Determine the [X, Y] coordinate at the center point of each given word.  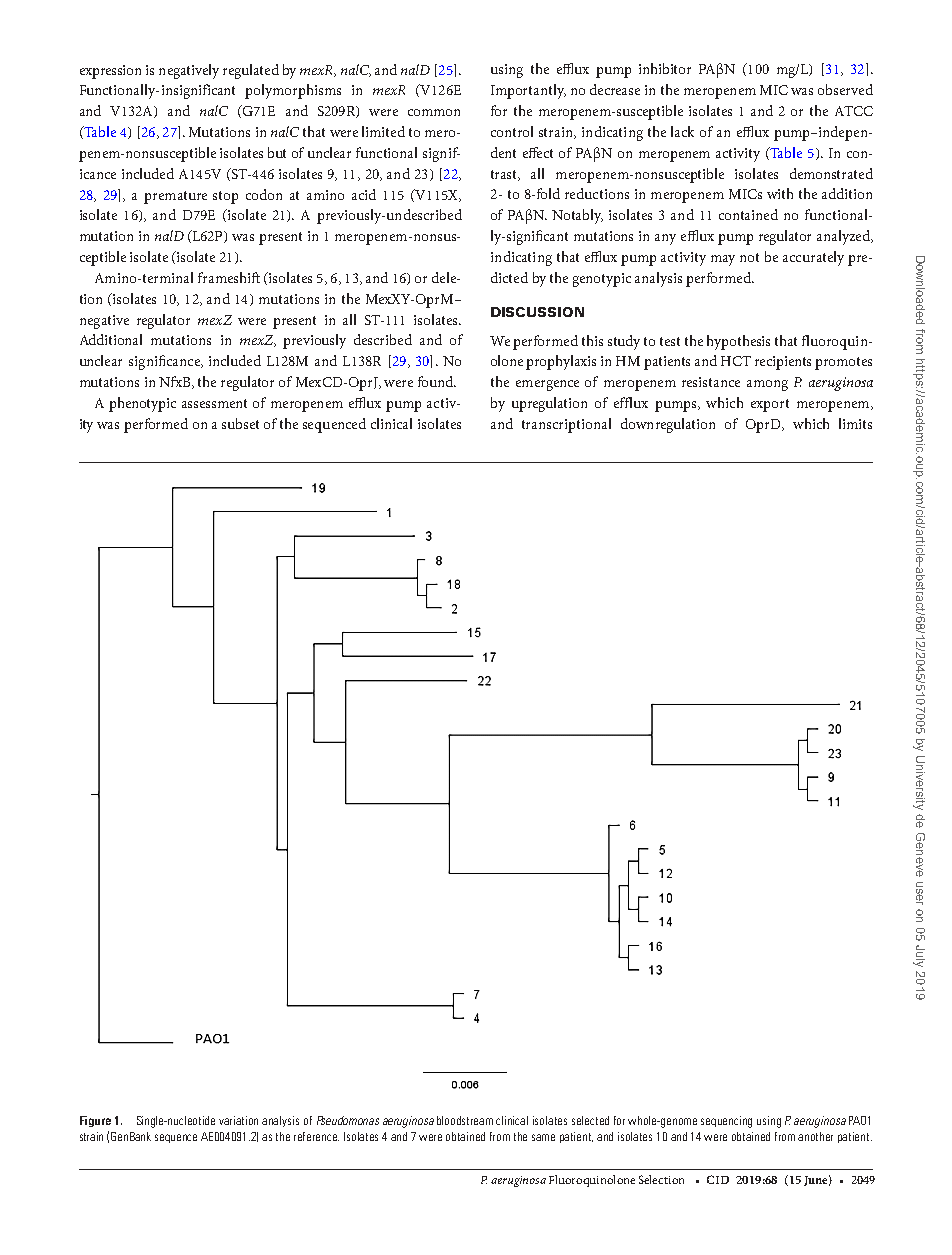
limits [855, 423]
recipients [783, 363]
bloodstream [465, 1120]
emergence [547, 385]
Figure [95, 1121]
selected [590, 1120]
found [436, 381]
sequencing [726, 1122]
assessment [214, 403]
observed [845, 89]
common [434, 112]
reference [316, 1136]
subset [240, 423]
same [543, 1137]
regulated [251, 71]
